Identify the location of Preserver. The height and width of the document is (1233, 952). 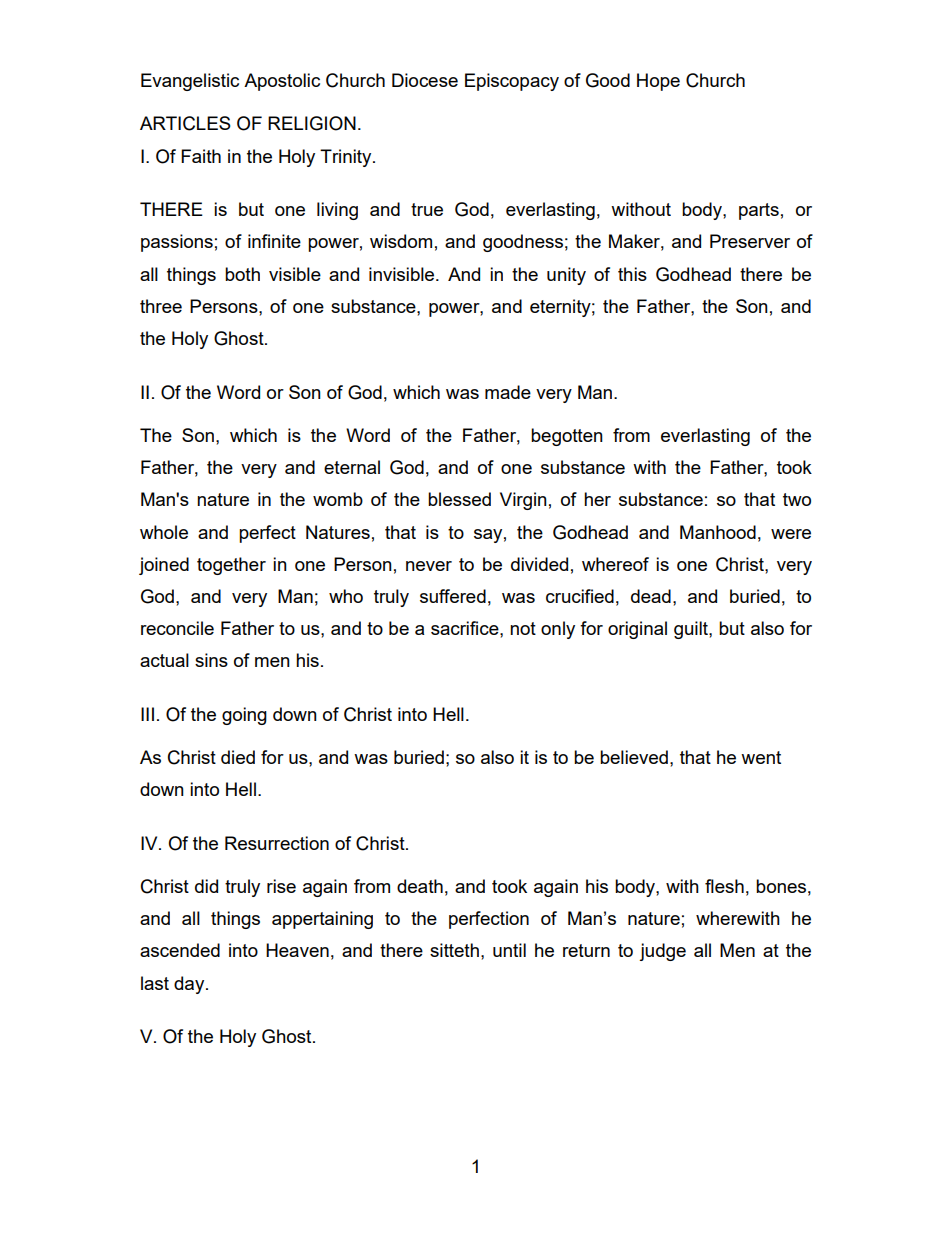
(750, 241).
